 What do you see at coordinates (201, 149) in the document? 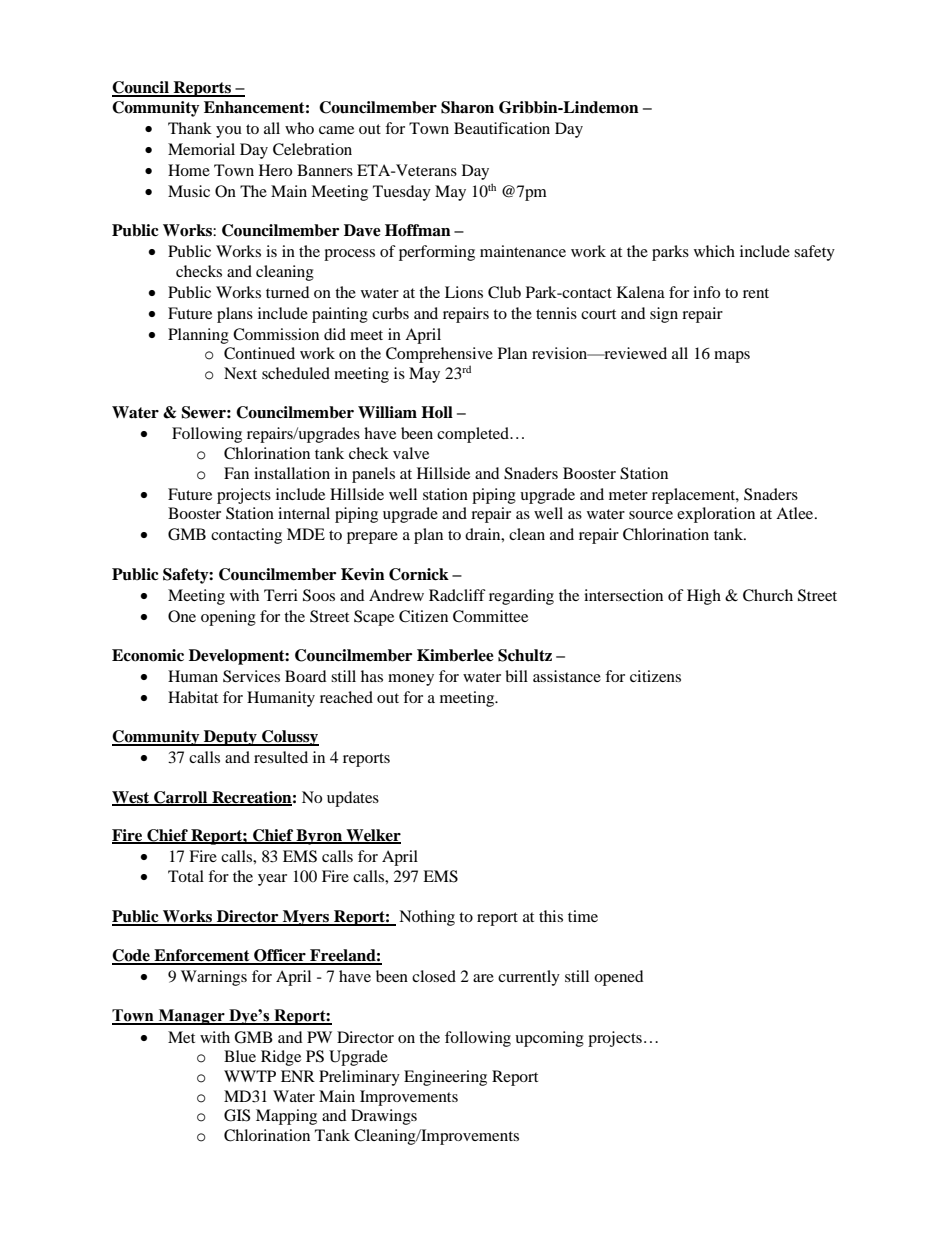
I see `Memorial` at bounding box center [201, 149].
